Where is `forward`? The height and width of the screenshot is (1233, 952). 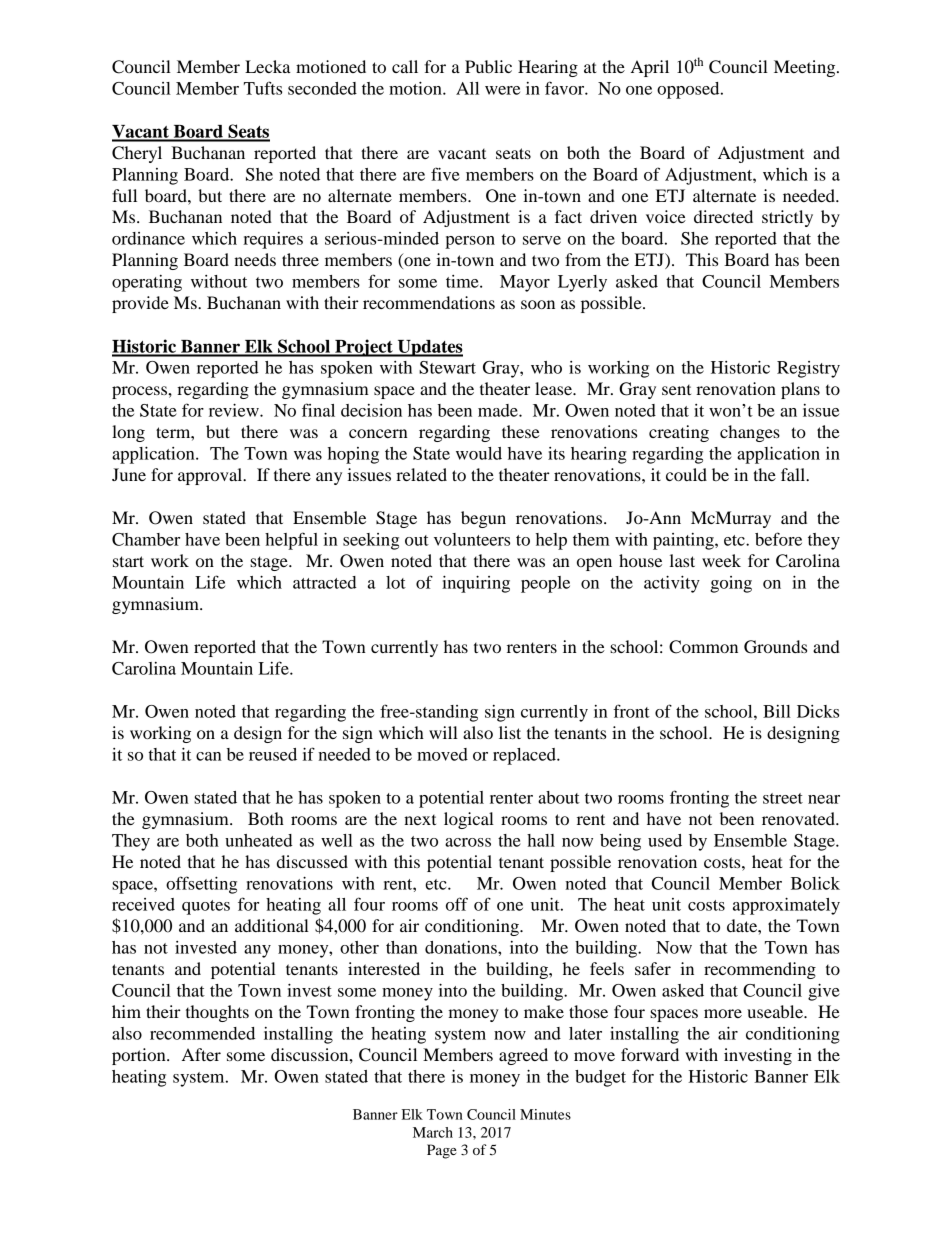
forward is located at coordinates (650, 1054).
